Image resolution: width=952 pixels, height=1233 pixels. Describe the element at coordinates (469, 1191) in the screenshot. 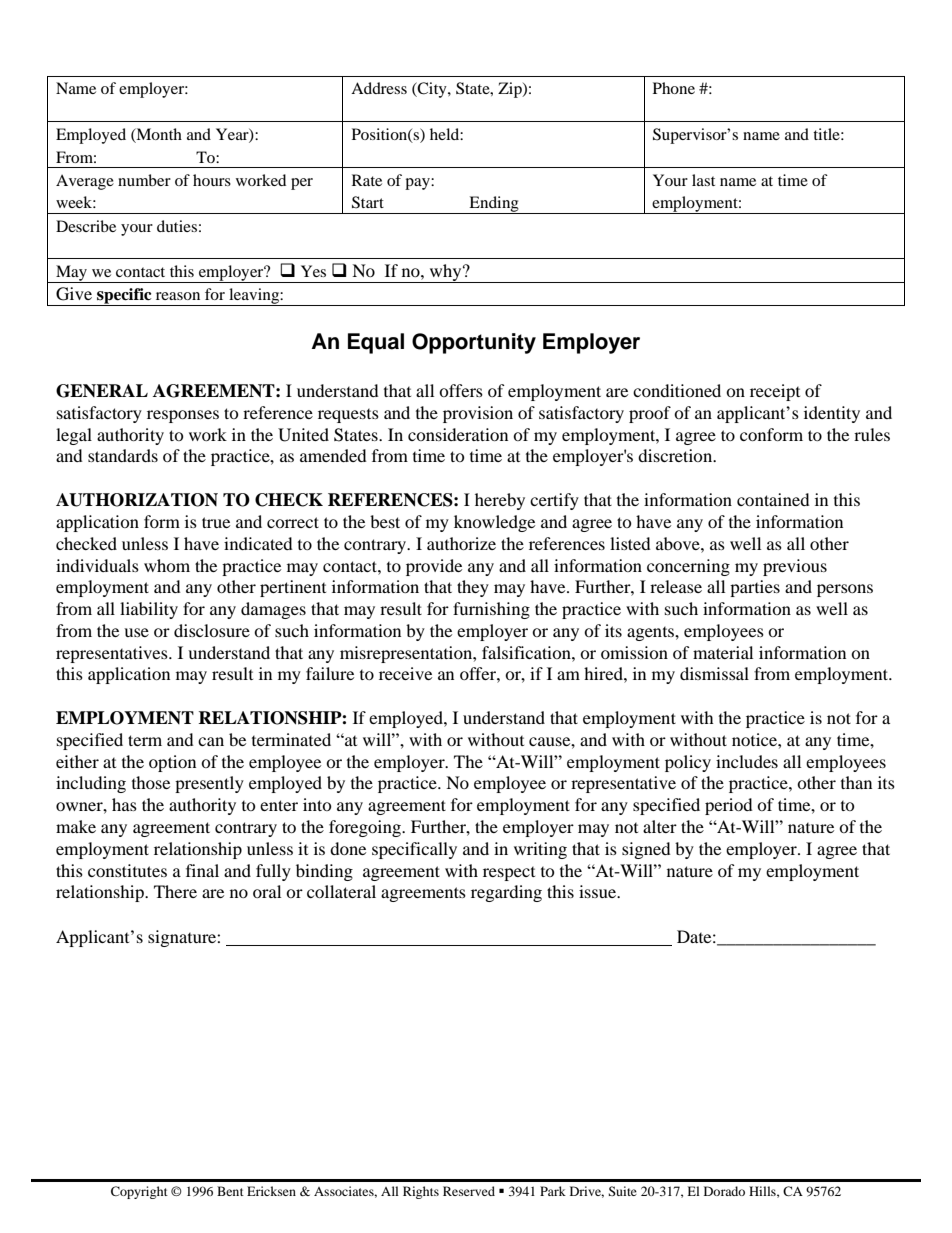

I see `Reserved` at that location.
